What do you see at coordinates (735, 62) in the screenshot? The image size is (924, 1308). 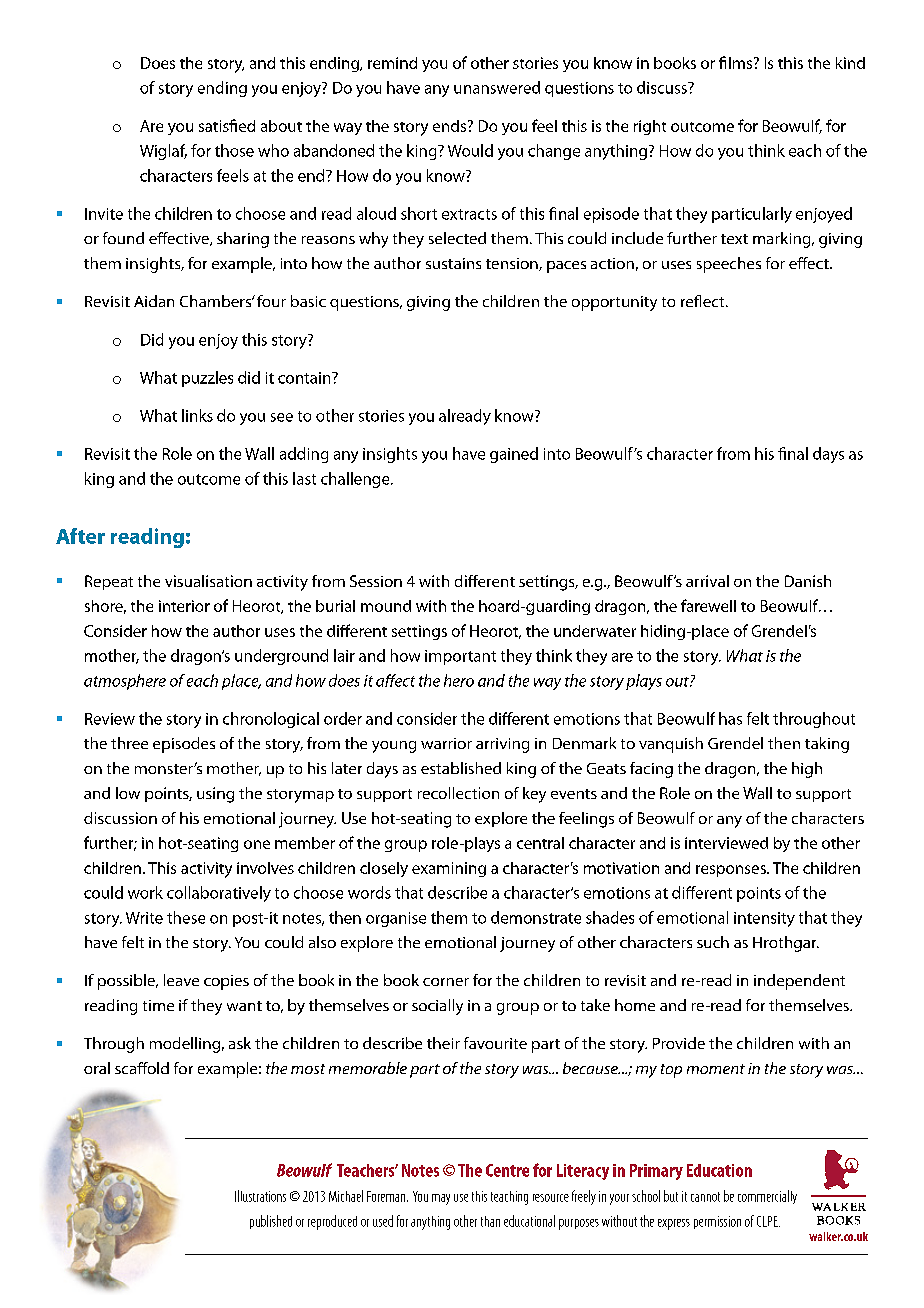 I see `films` at bounding box center [735, 62].
